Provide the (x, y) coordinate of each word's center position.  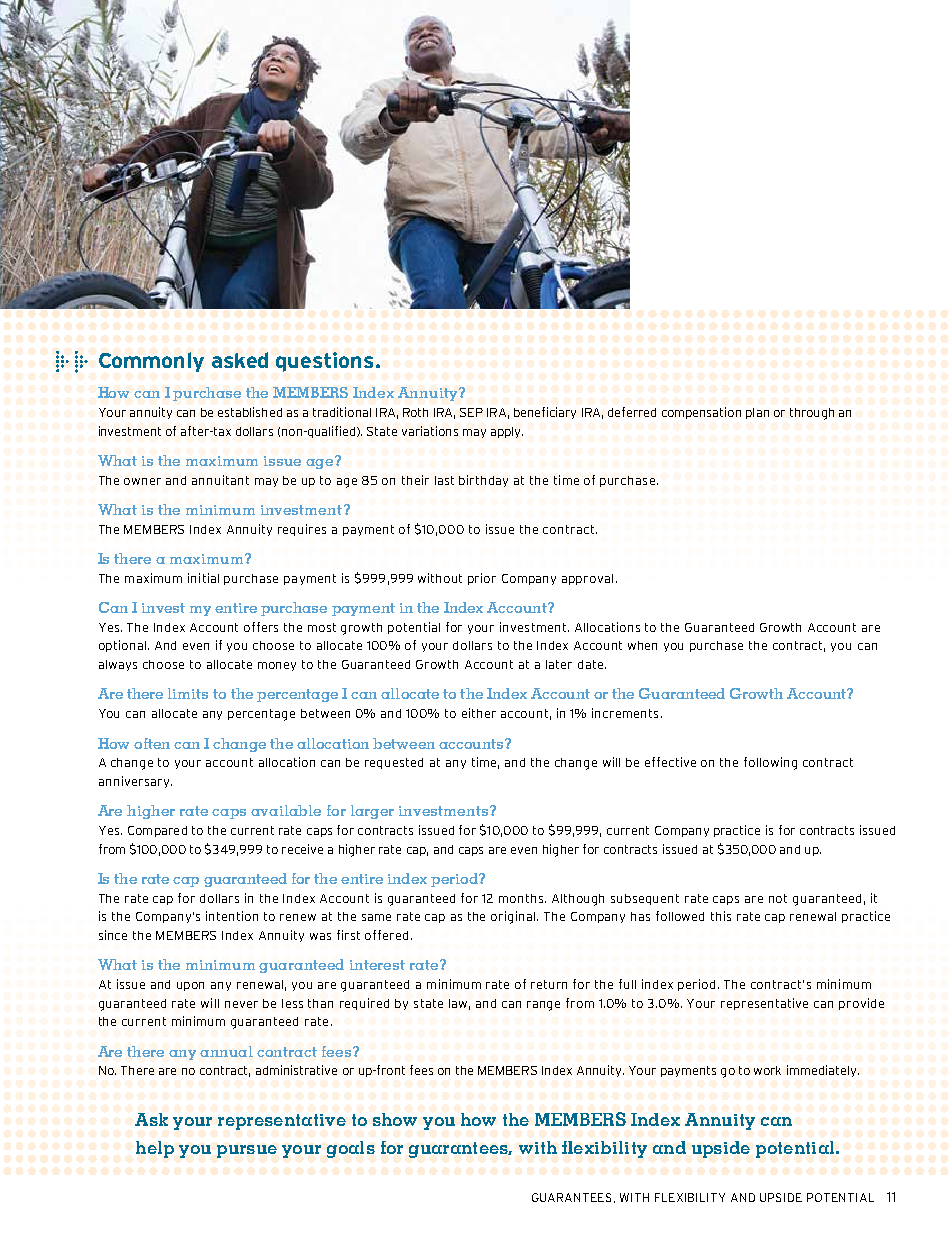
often (152, 743)
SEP (471, 412)
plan (757, 413)
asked (240, 360)
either (479, 713)
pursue (247, 1151)
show (395, 1119)
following (770, 763)
